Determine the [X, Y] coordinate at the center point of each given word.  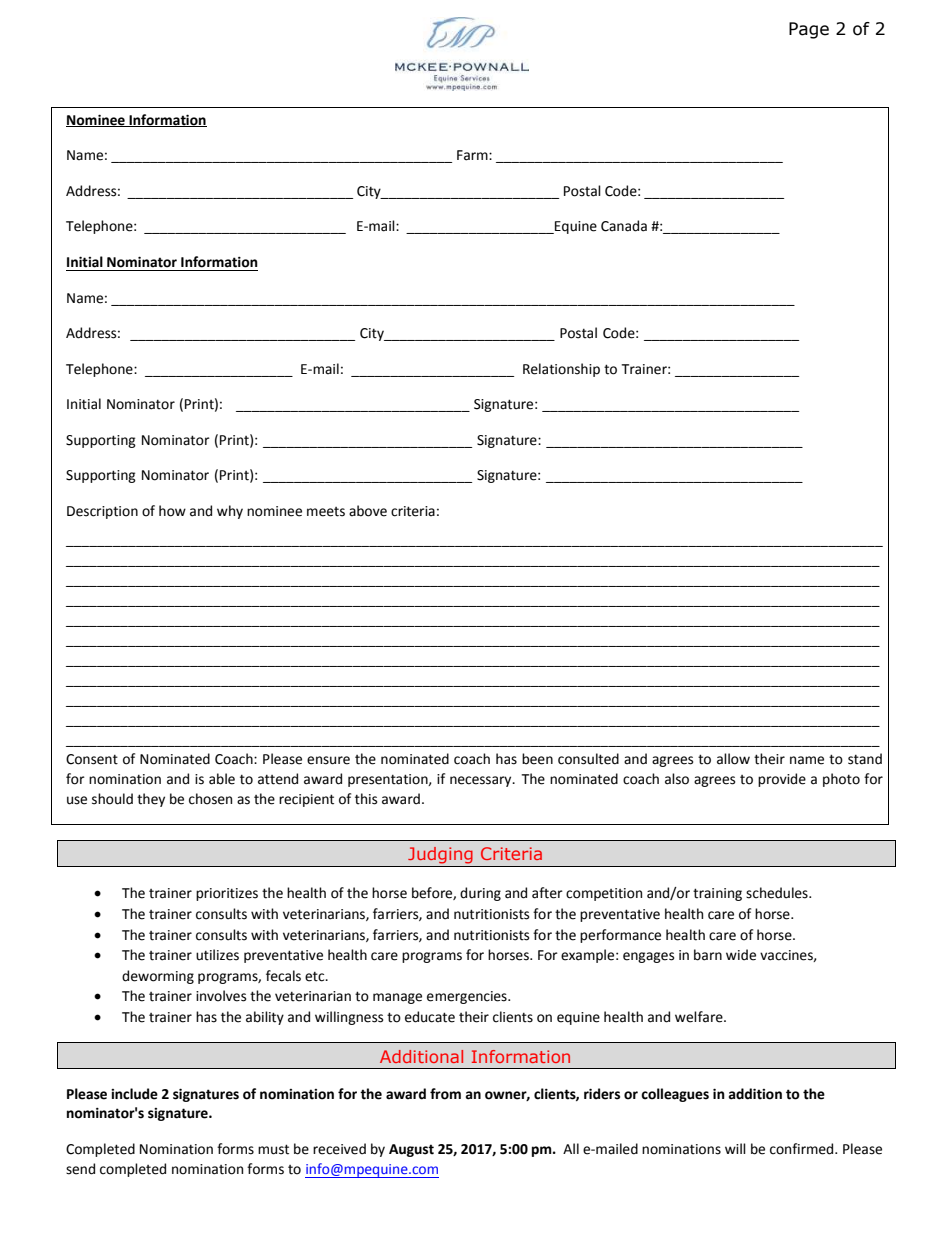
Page [809, 30]
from [445, 1094]
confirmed [803, 1149]
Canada [624, 226]
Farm [473, 155]
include [134, 1094]
